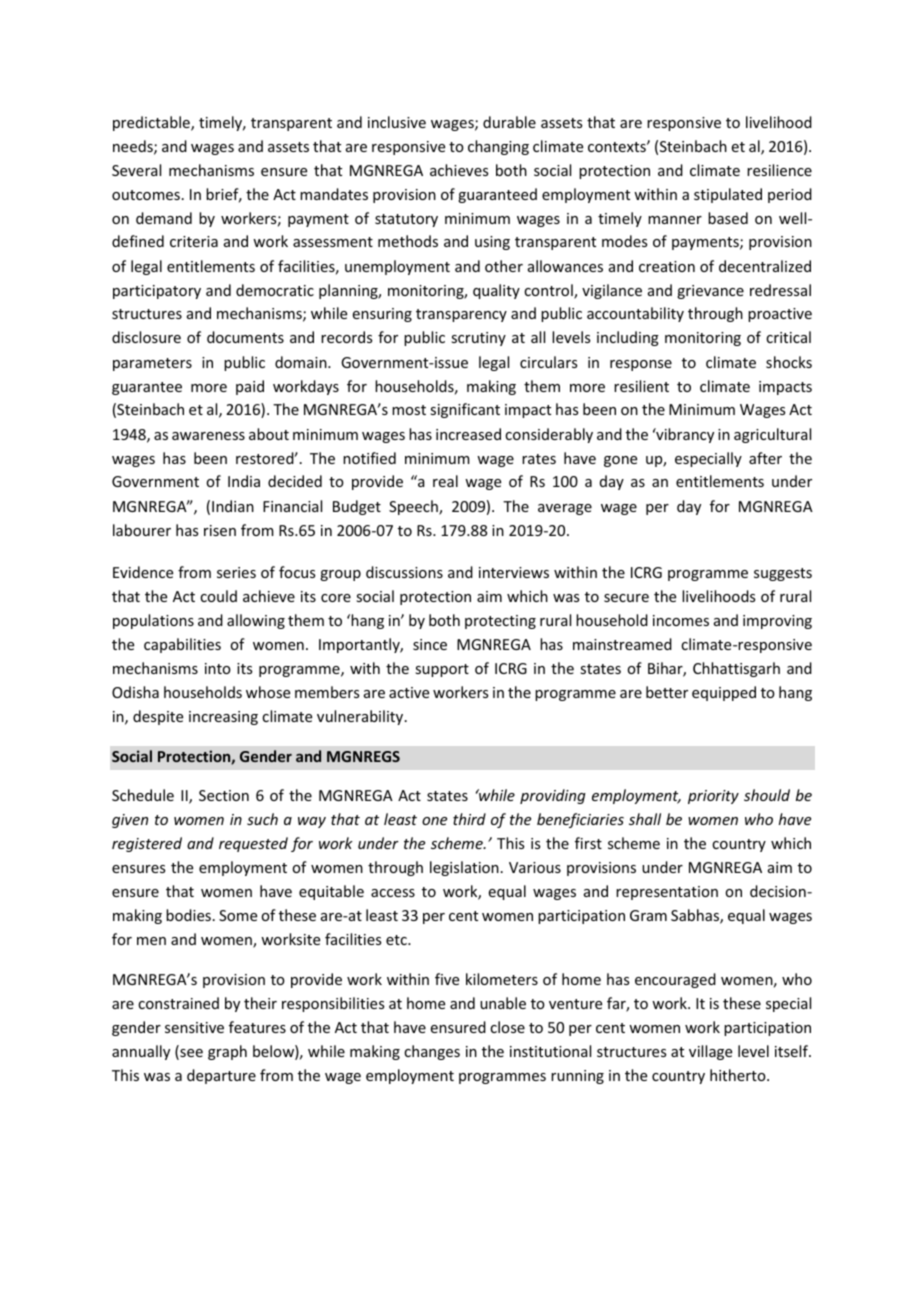 The image size is (924, 1308). Describe the element at coordinates (765, 458) in the screenshot. I see `after` at that location.
